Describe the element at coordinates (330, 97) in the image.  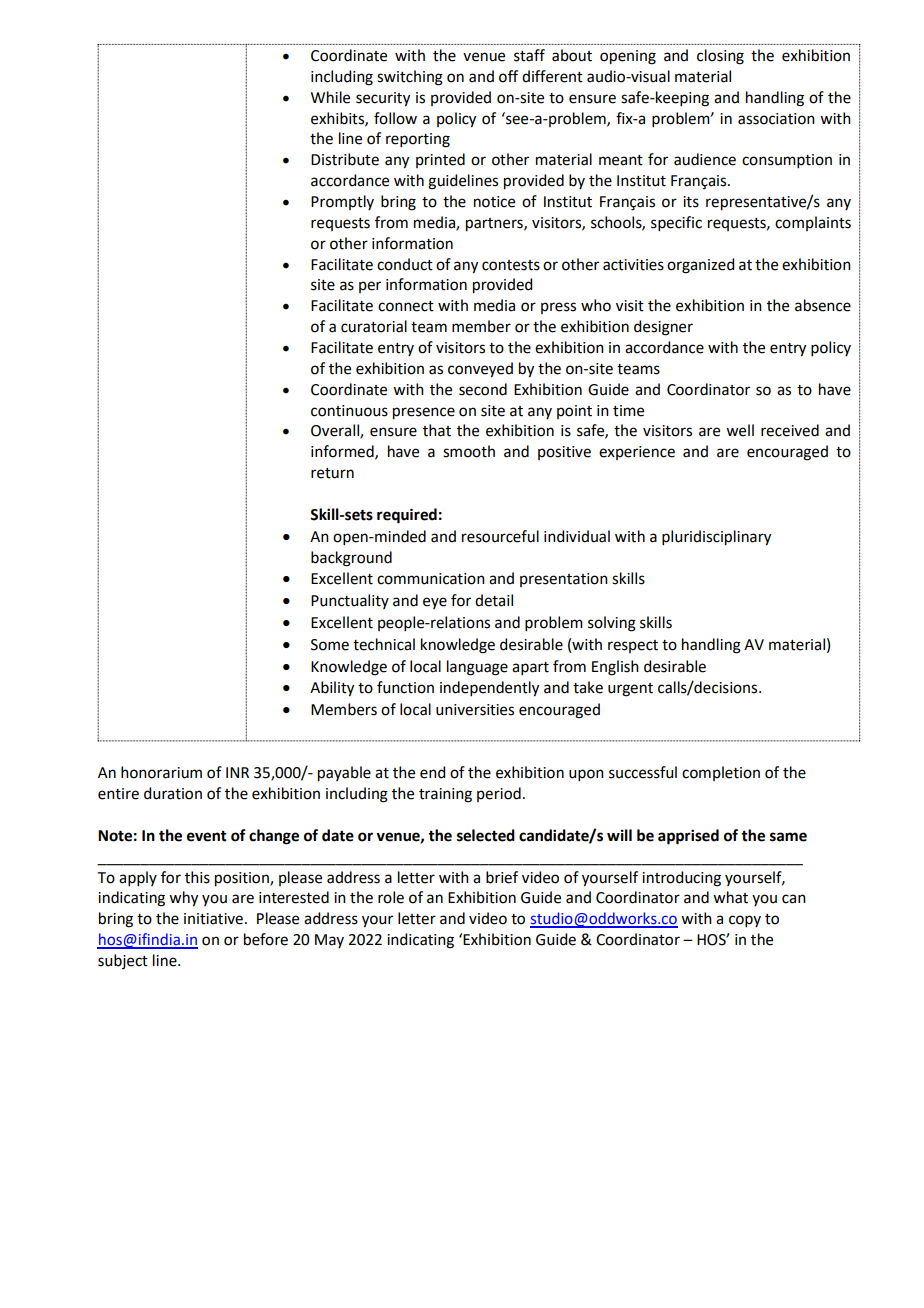
I see `While` at that location.
